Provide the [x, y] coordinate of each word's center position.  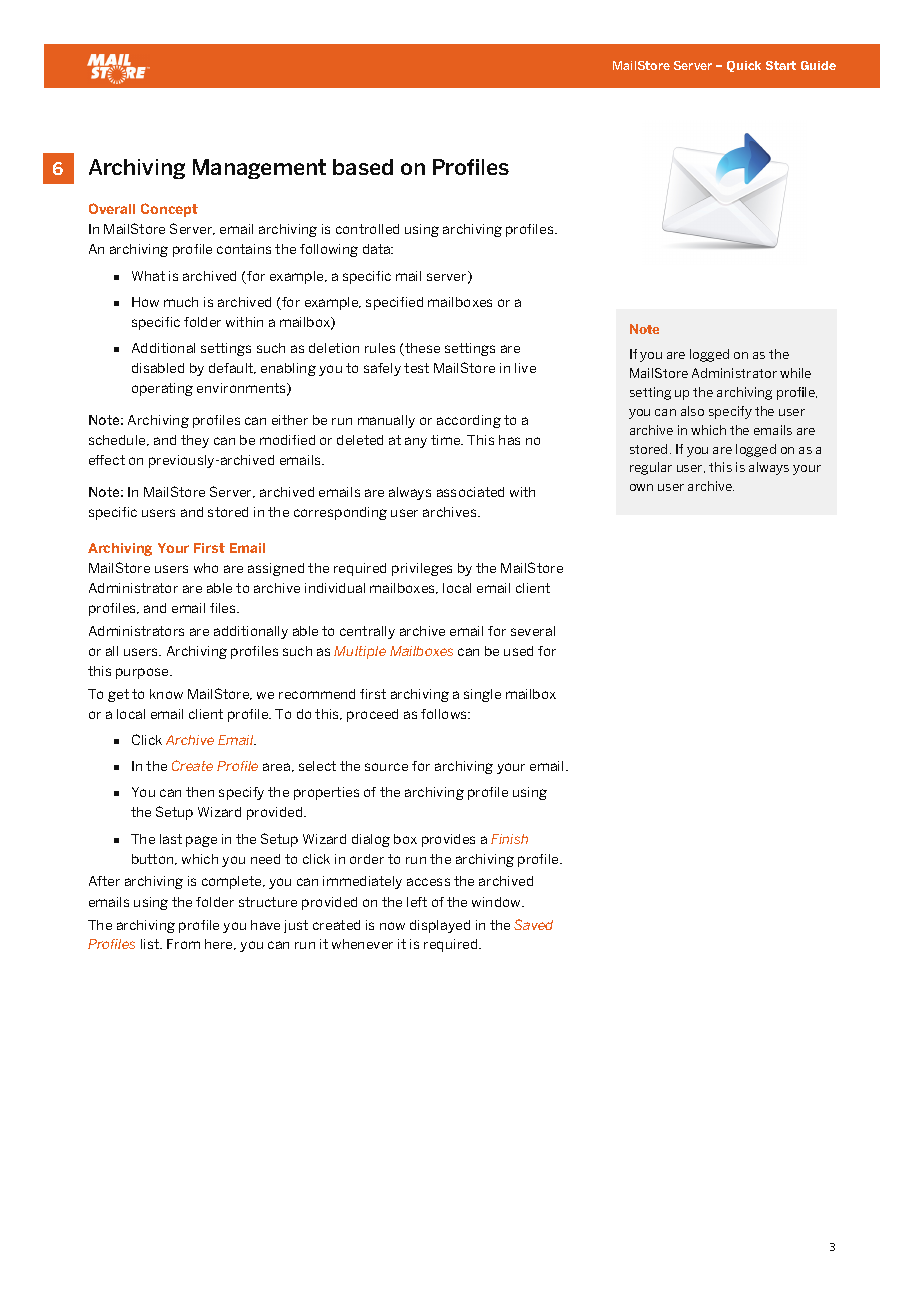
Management [259, 169]
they [195, 441]
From [183, 944]
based [363, 167]
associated [470, 492]
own [641, 487]
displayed [440, 926]
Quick [744, 66]
